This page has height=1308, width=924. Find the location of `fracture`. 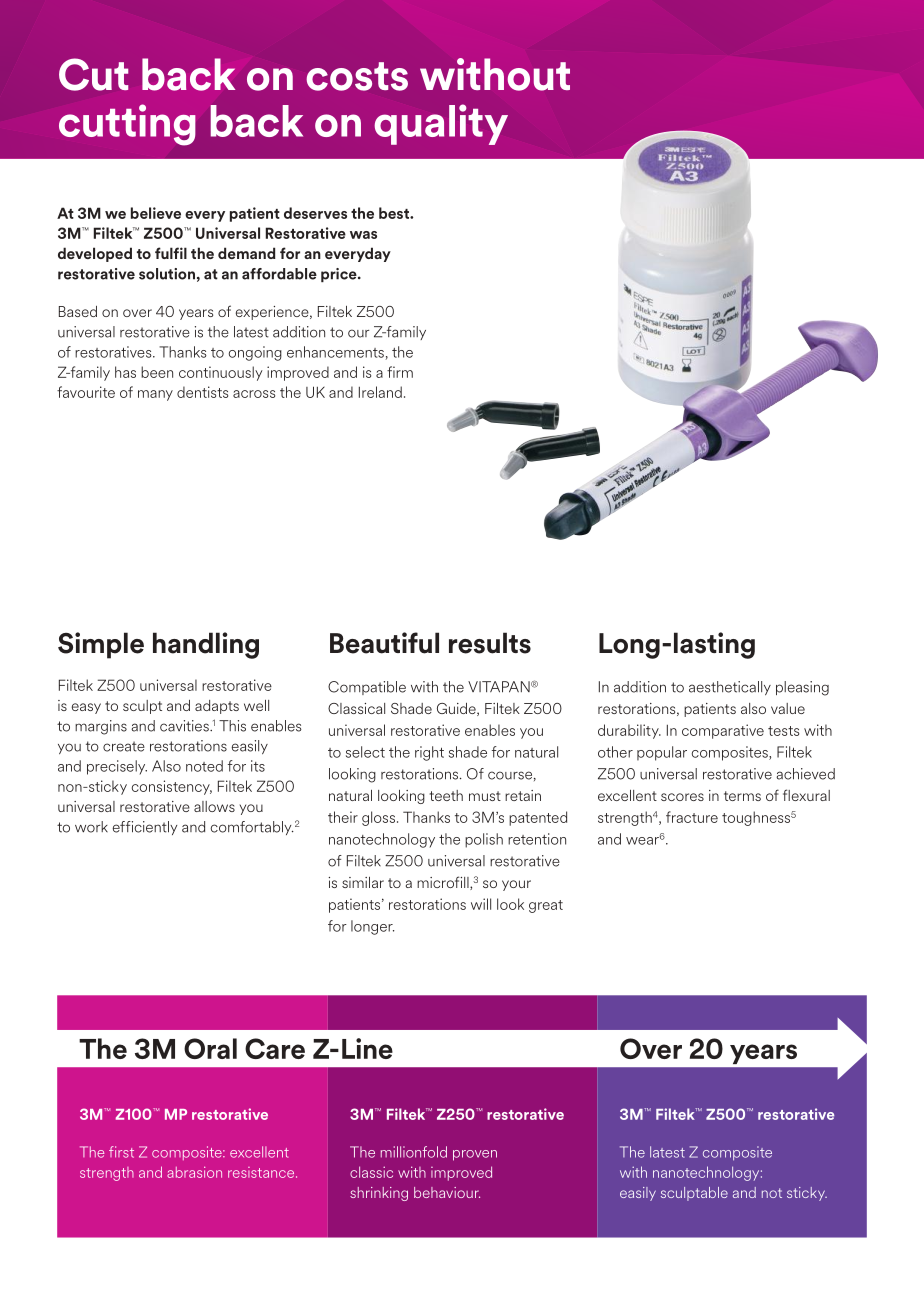

fracture is located at coordinates (692, 817).
